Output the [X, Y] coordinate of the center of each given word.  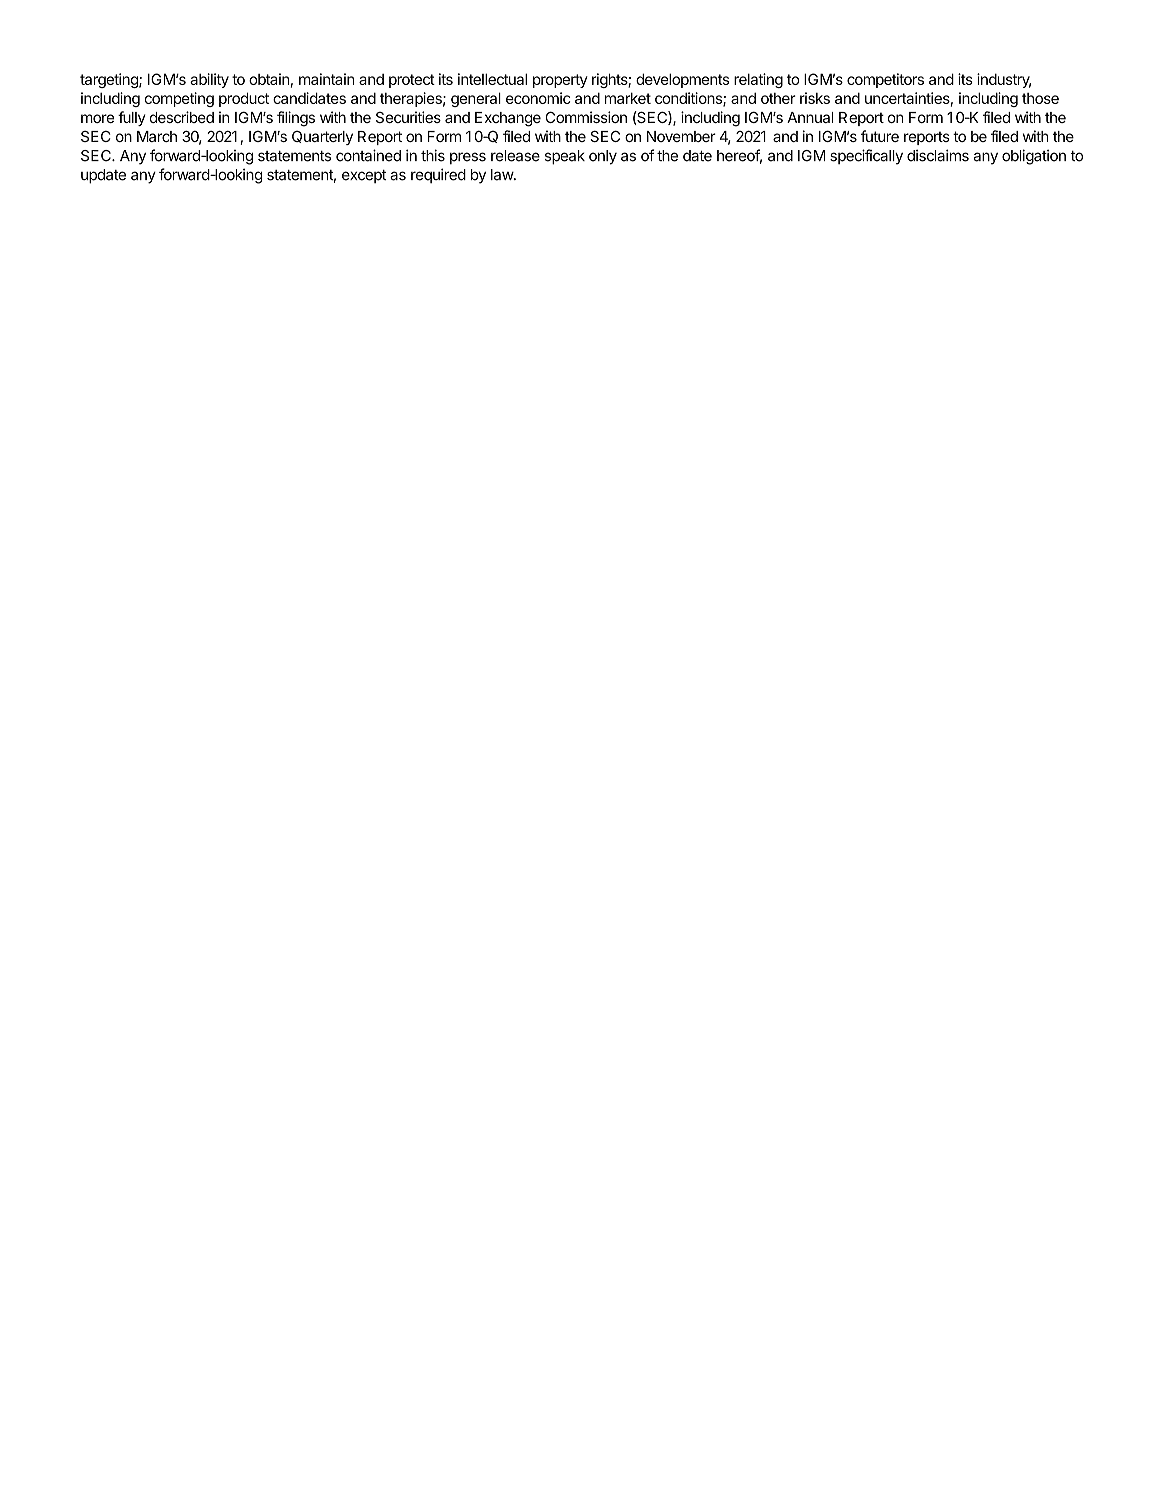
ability [209, 80]
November [681, 136]
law [503, 175]
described [181, 117]
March [157, 136]
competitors [885, 80]
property [560, 81]
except [364, 176]
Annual [810, 117]
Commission [586, 117]
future [880, 136]
